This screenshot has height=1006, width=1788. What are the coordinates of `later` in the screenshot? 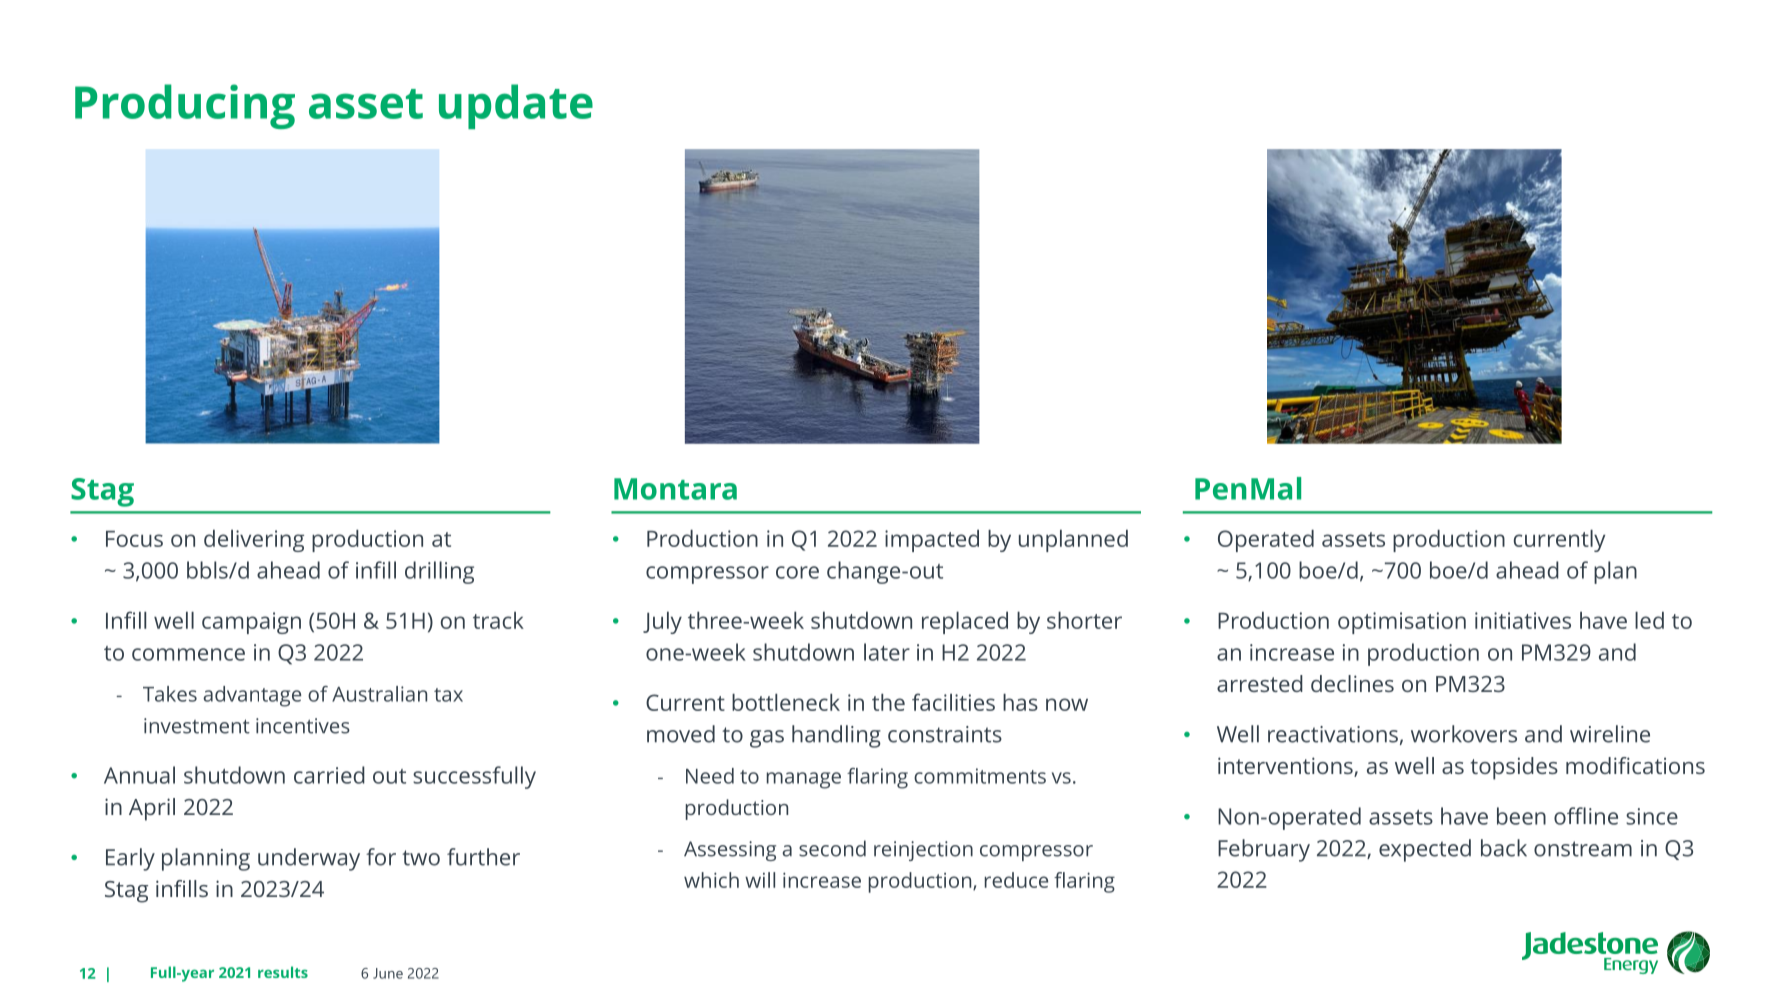 It's located at (887, 652).
